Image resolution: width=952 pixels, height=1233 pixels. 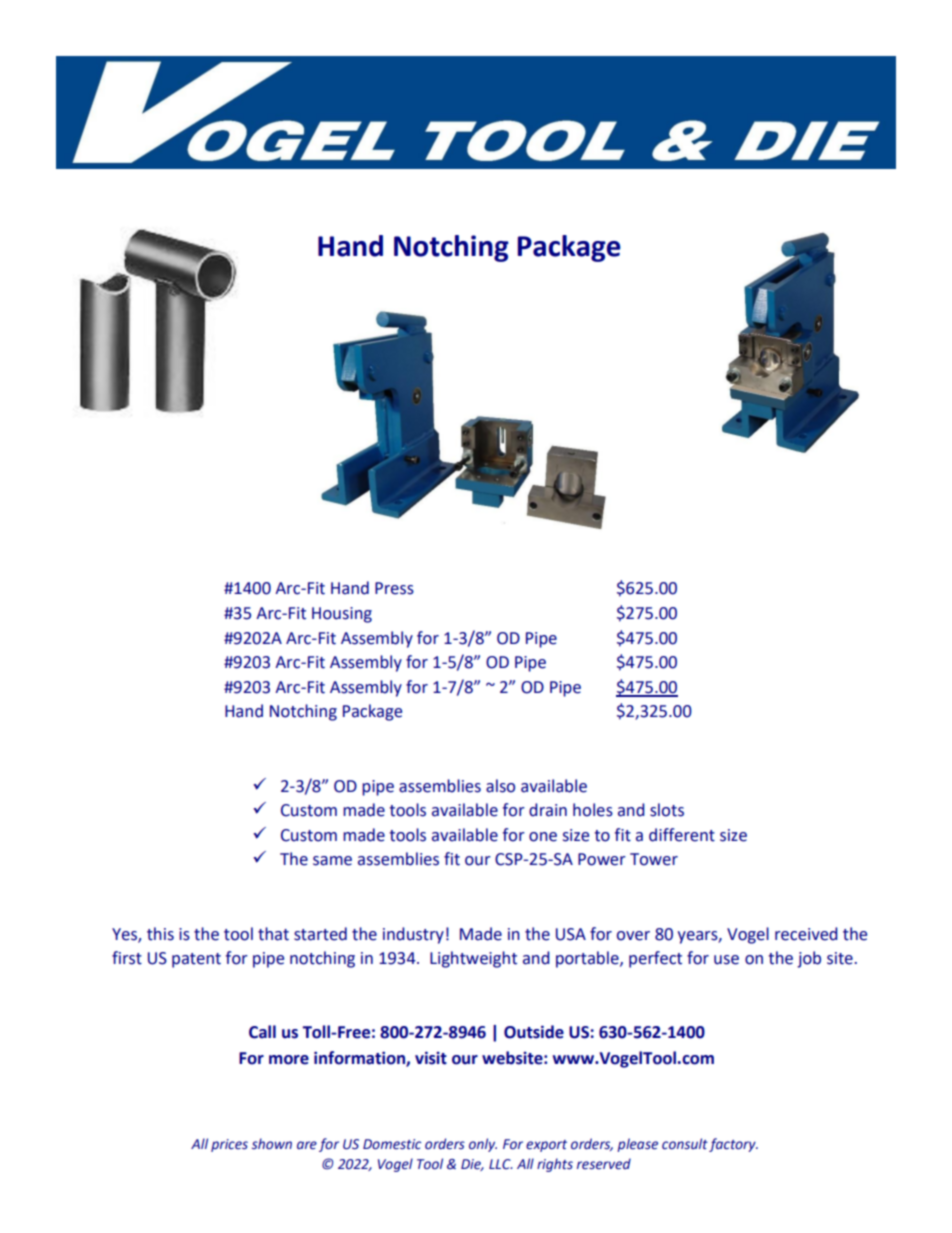 What do you see at coordinates (394, 588) in the document?
I see `Press` at bounding box center [394, 588].
